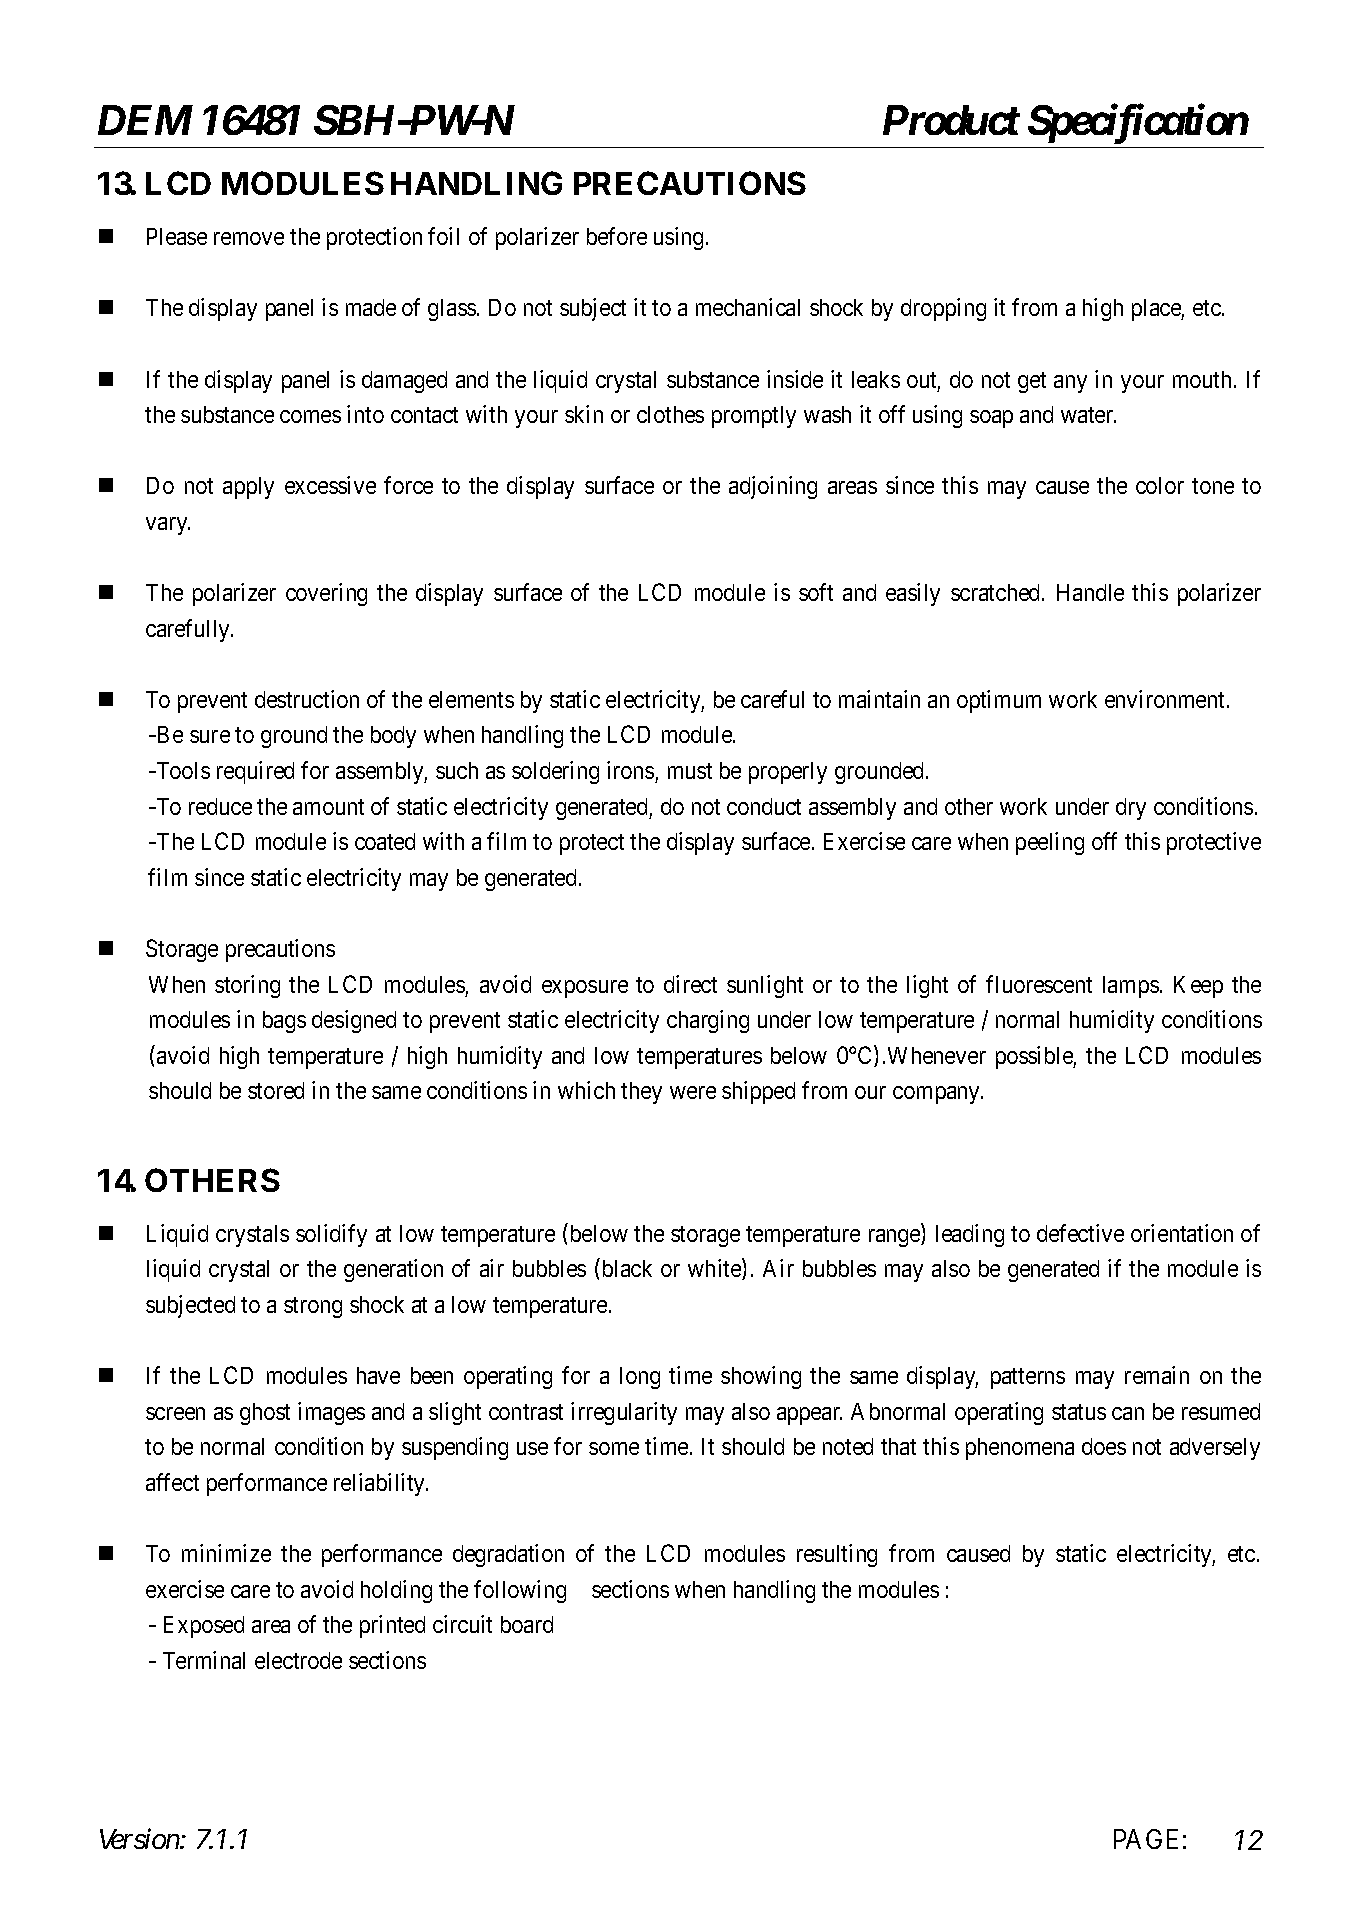  What do you see at coordinates (247, 986) in the screenshot?
I see `storing` at bounding box center [247, 986].
